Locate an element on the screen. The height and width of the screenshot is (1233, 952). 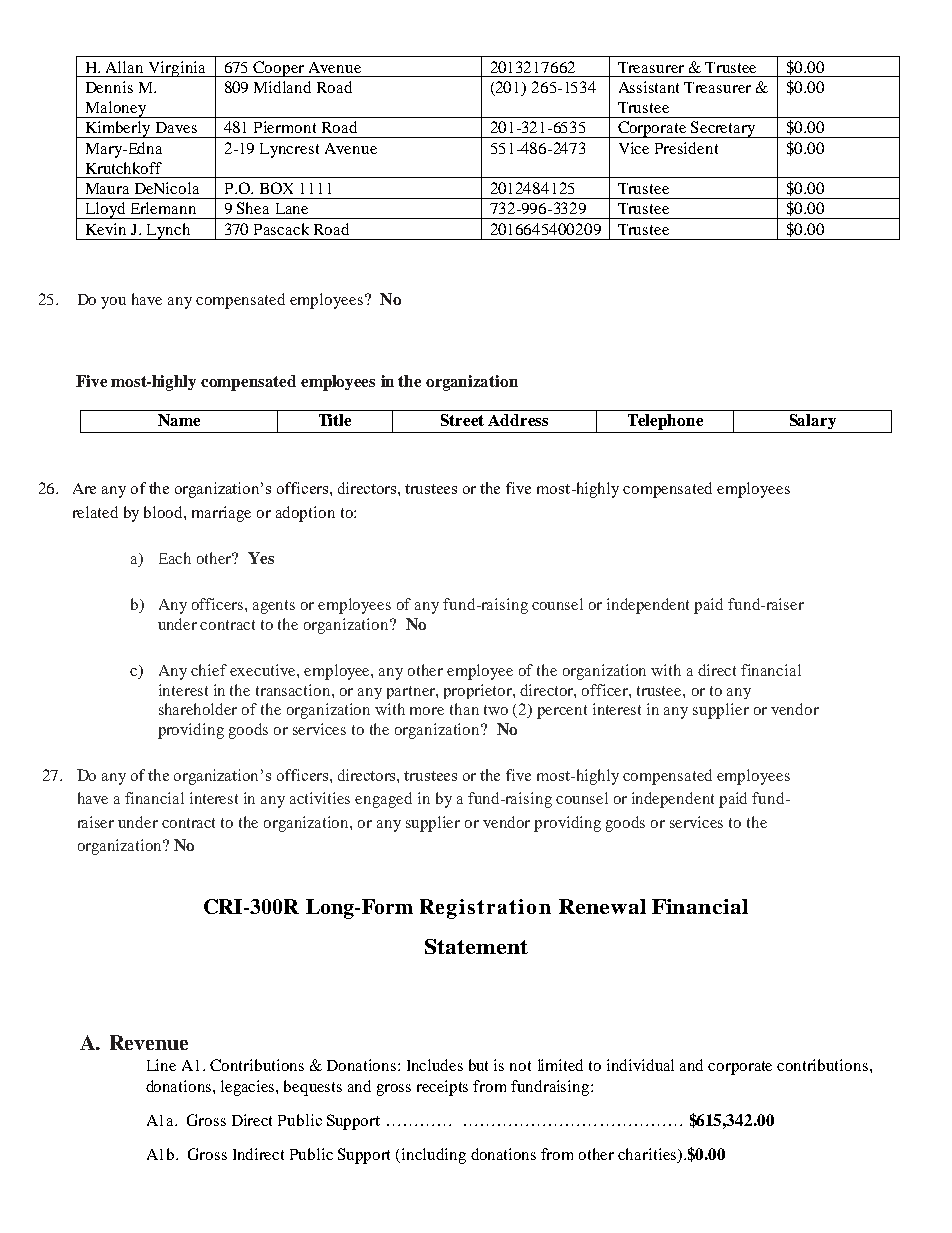
Each is located at coordinates (175, 558).
